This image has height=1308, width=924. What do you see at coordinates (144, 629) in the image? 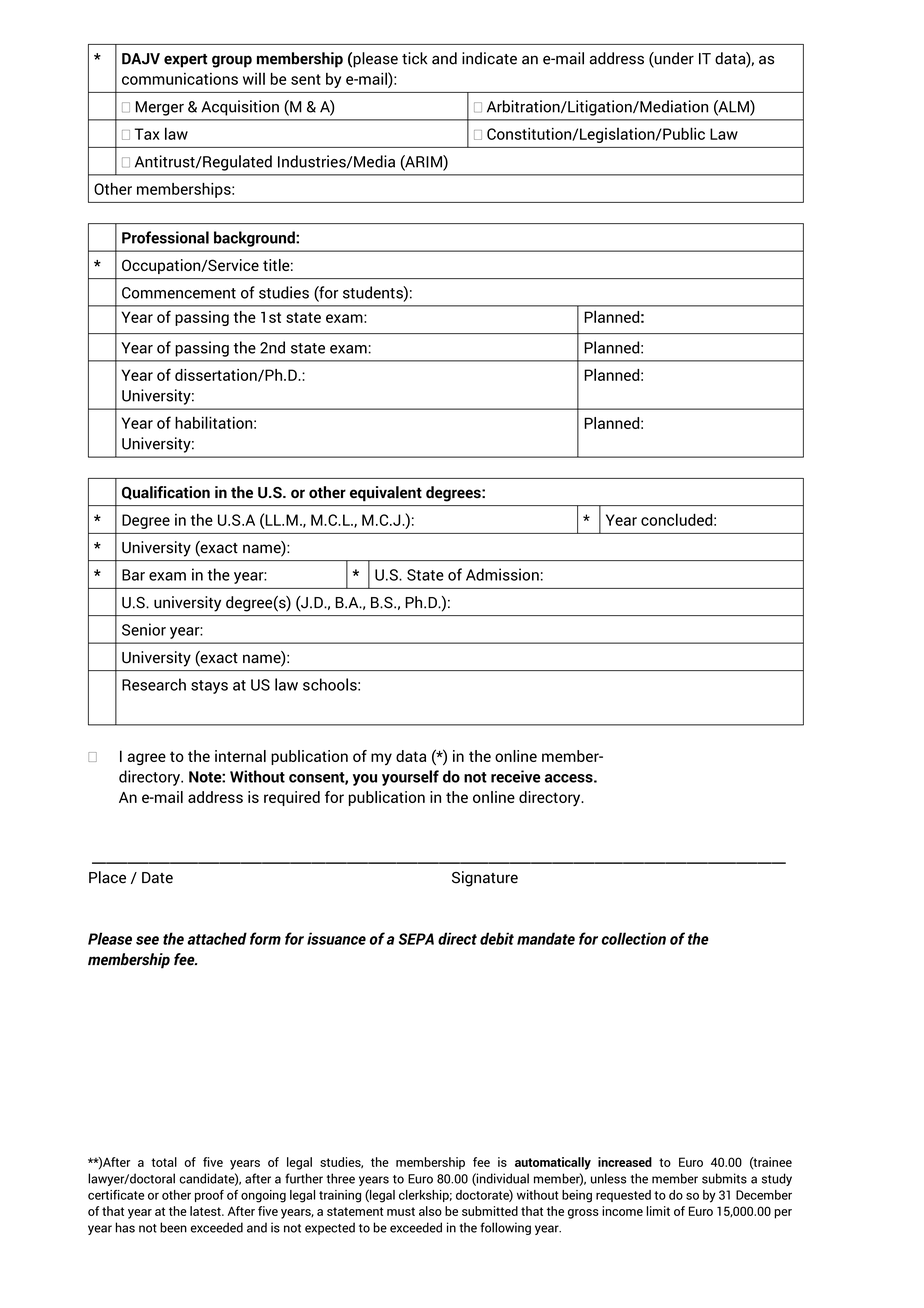
I see `Senior` at bounding box center [144, 629].
